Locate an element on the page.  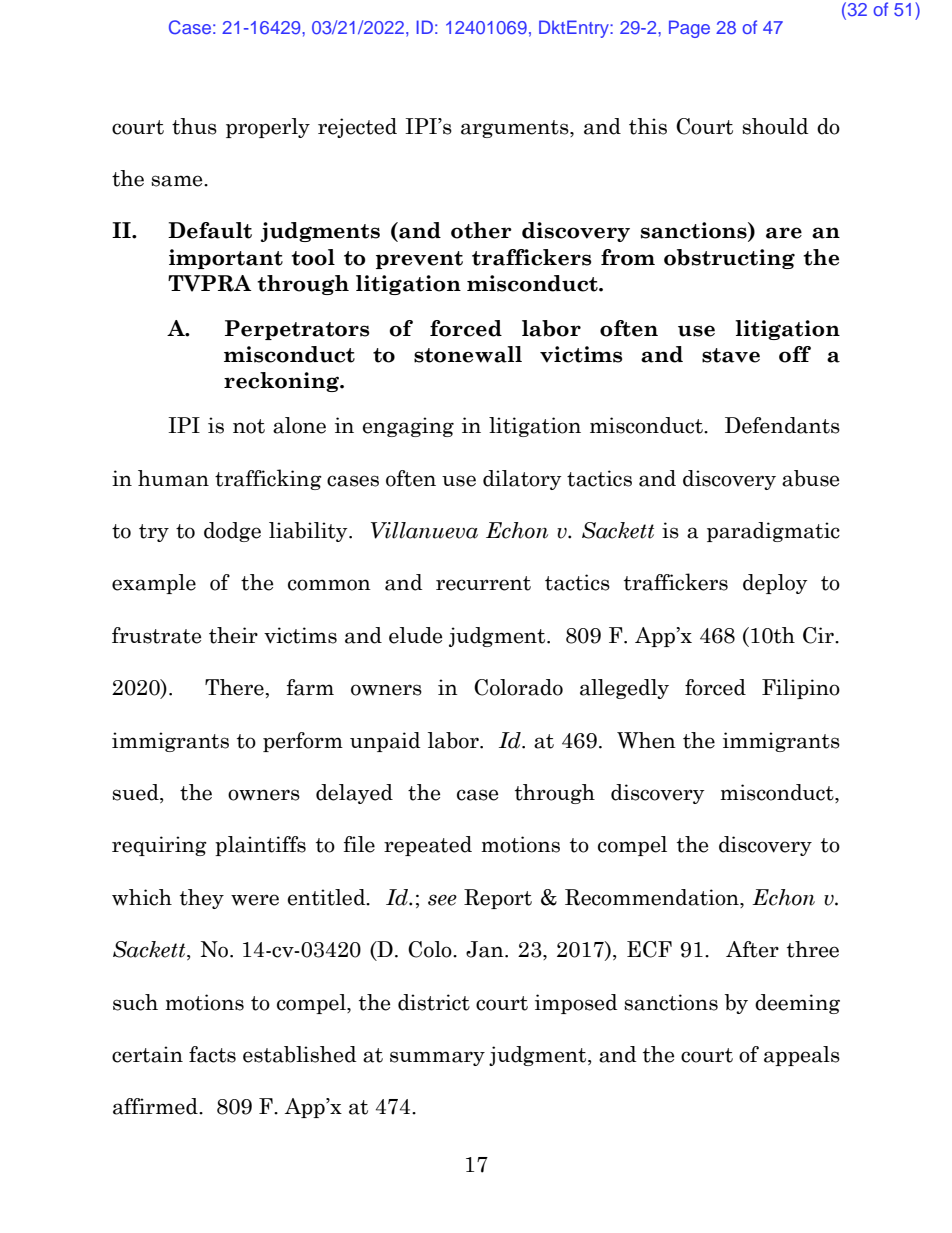
Page is located at coordinates (689, 29).
